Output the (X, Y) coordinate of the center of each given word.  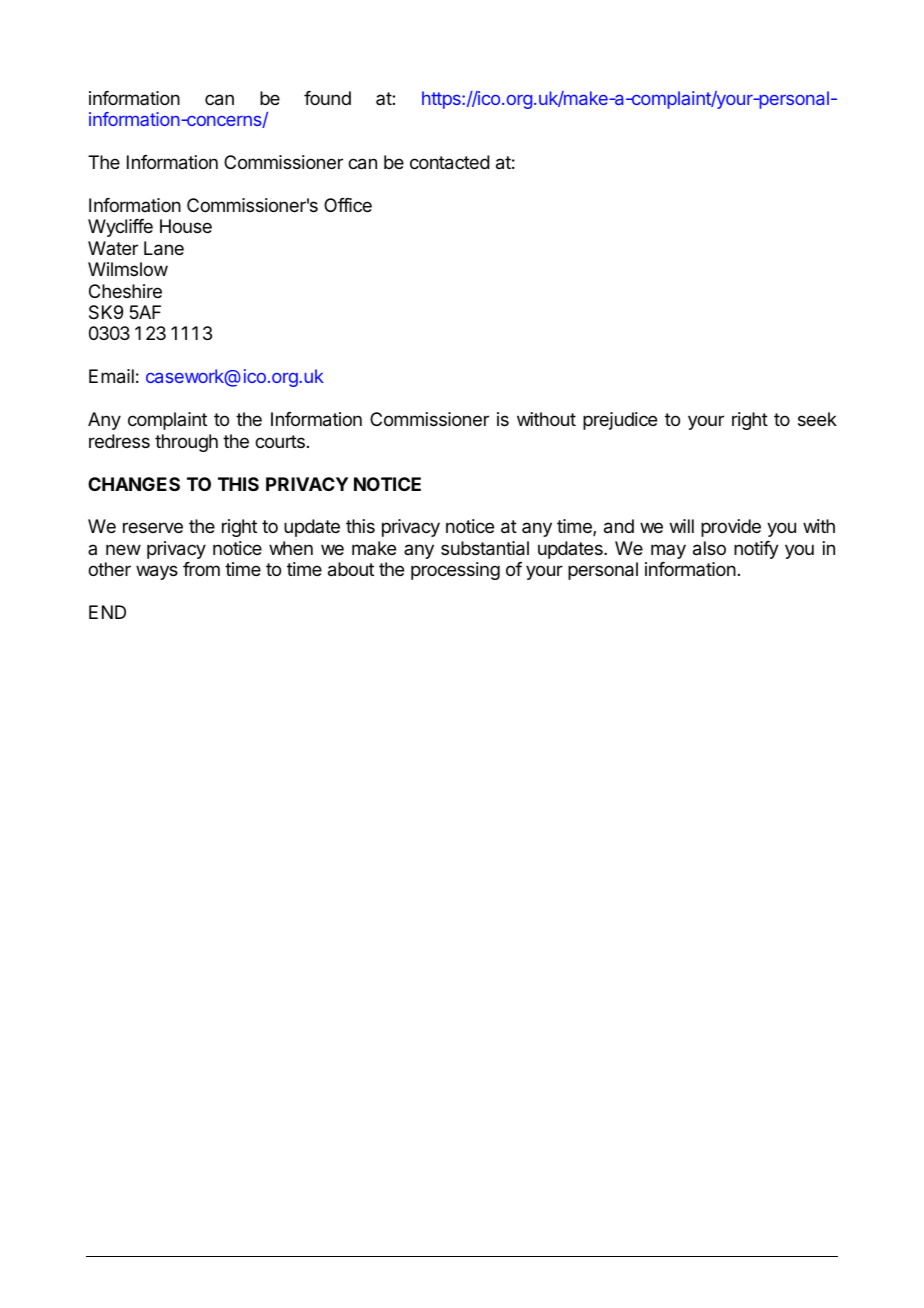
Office (348, 205)
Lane (164, 248)
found (327, 98)
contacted (450, 162)
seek (817, 419)
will (682, 526)
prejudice (620, 421)
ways (157, 572)
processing (455, 571)
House (186, 226)
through (186, 443)
